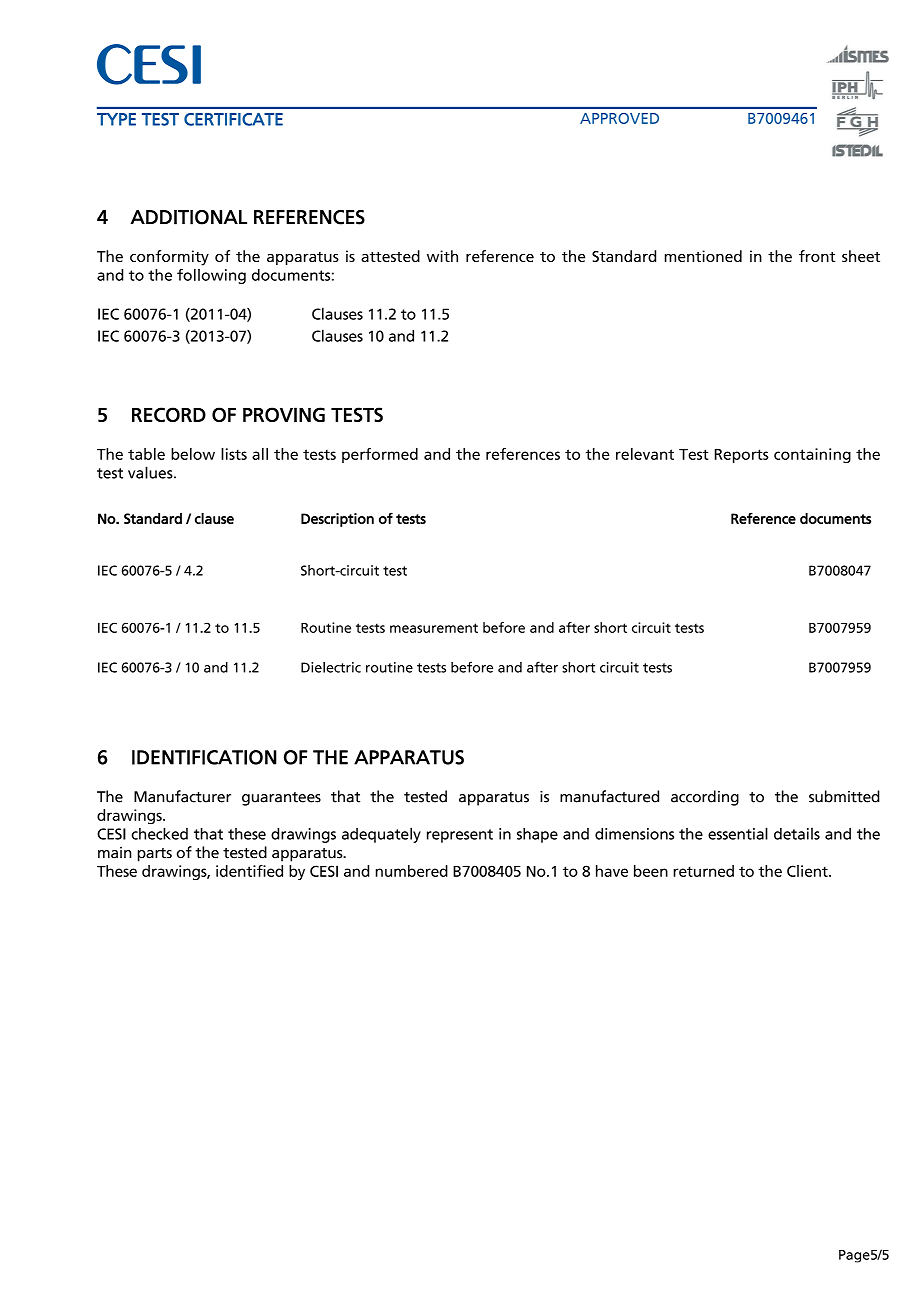 This document has width=924, height=1308. What do you see at coordinates (155, 855) in the document?
I see `parts` at bounding box center [155, 855].
